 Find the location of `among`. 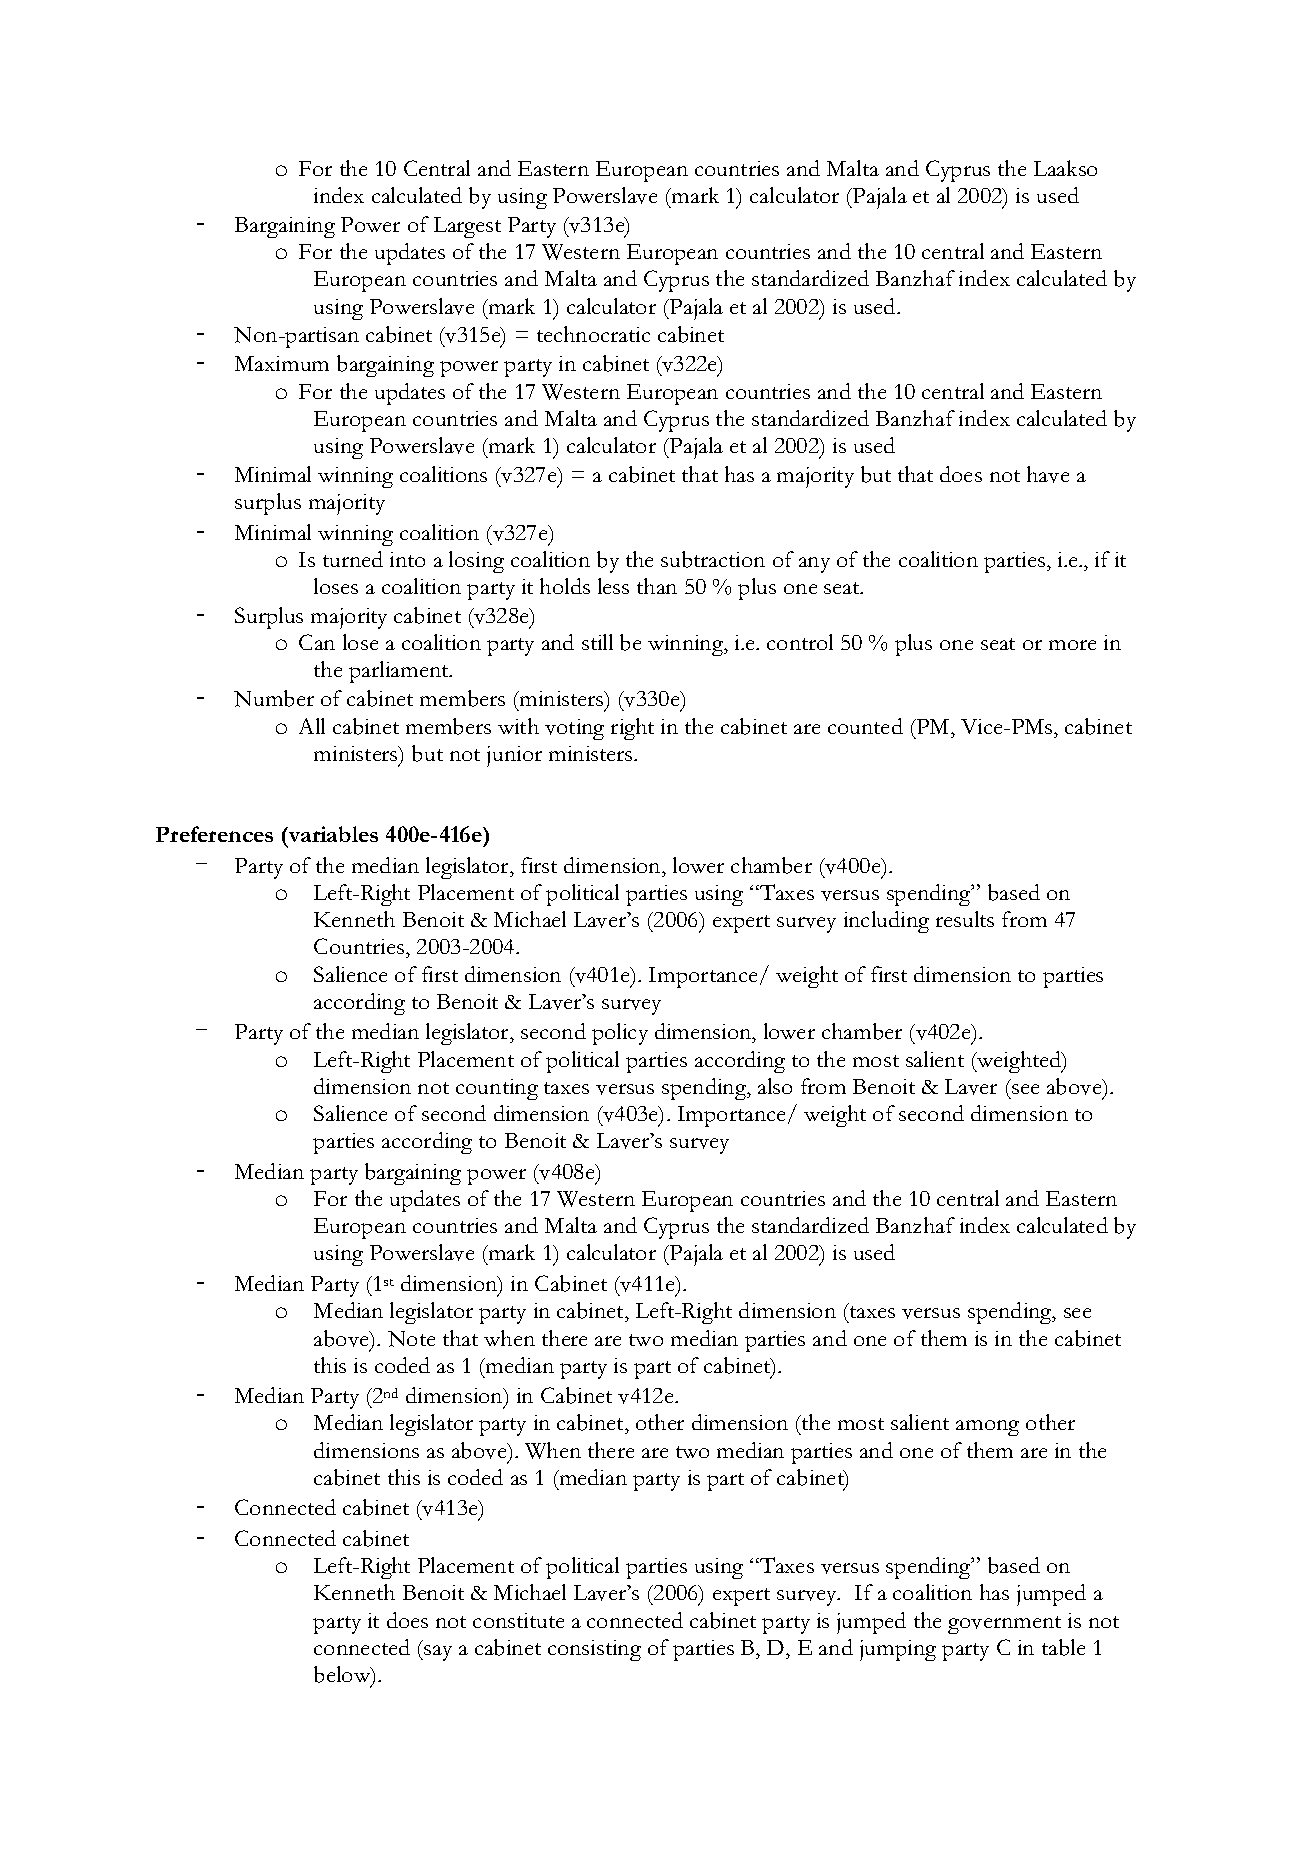

among is located at coordinates (987, 1428).
